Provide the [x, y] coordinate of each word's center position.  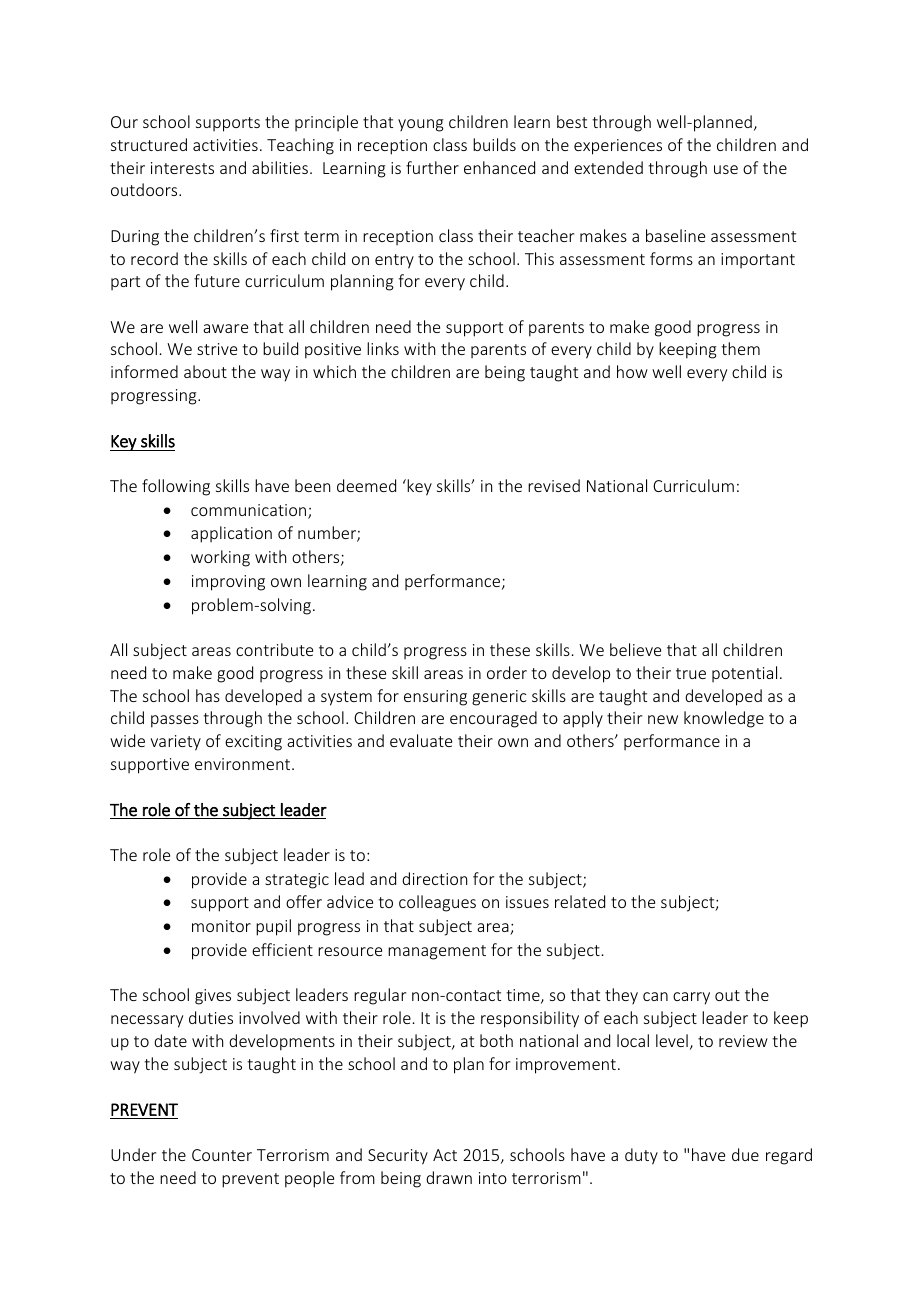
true [691, 673]
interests [182, 168]
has [208, 695]
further [432, 167]
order [507, 672]
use [726, 169]
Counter [222, 1155]
